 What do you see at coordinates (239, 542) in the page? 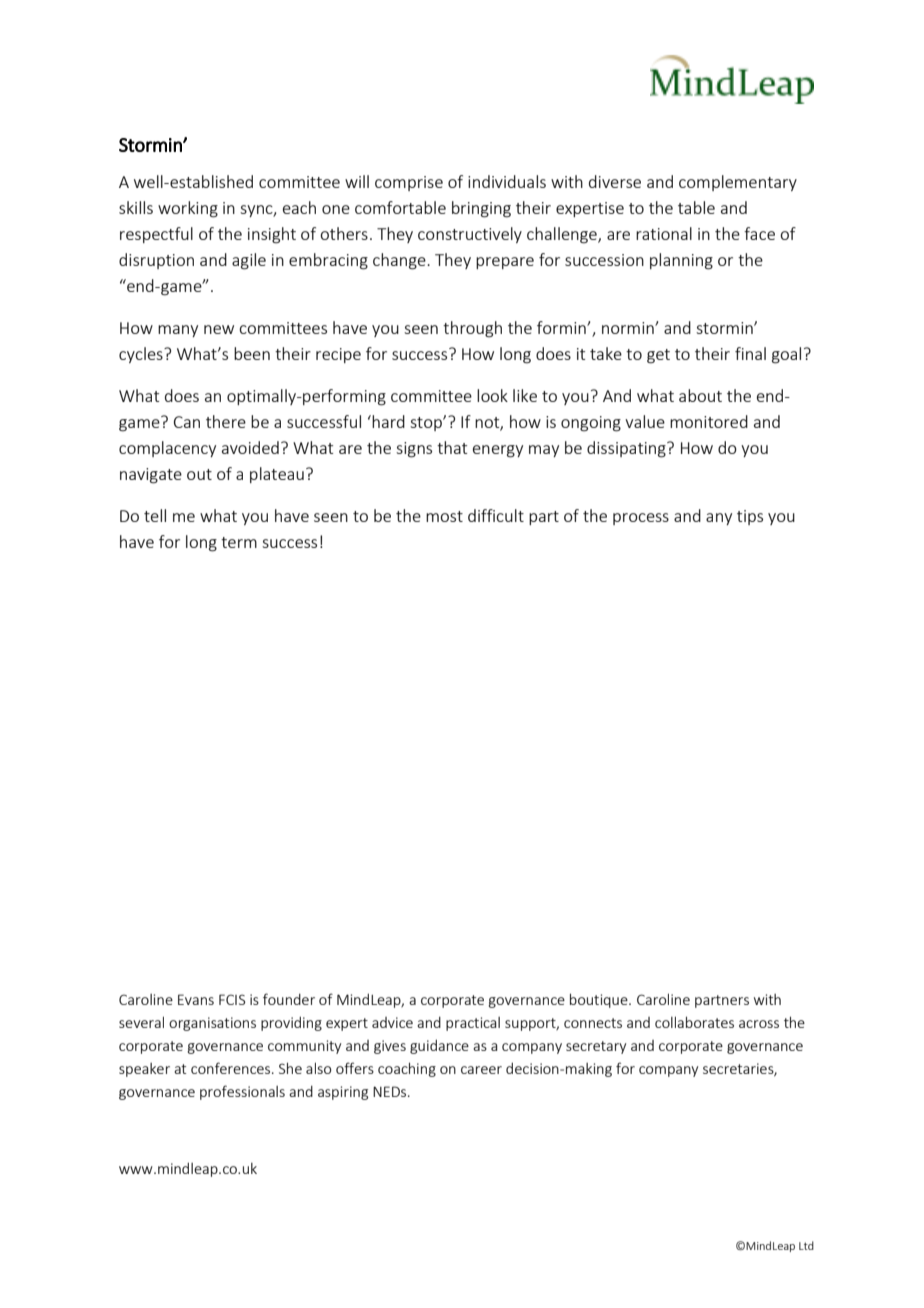
I see `term` at bounding box center [239, 542].
